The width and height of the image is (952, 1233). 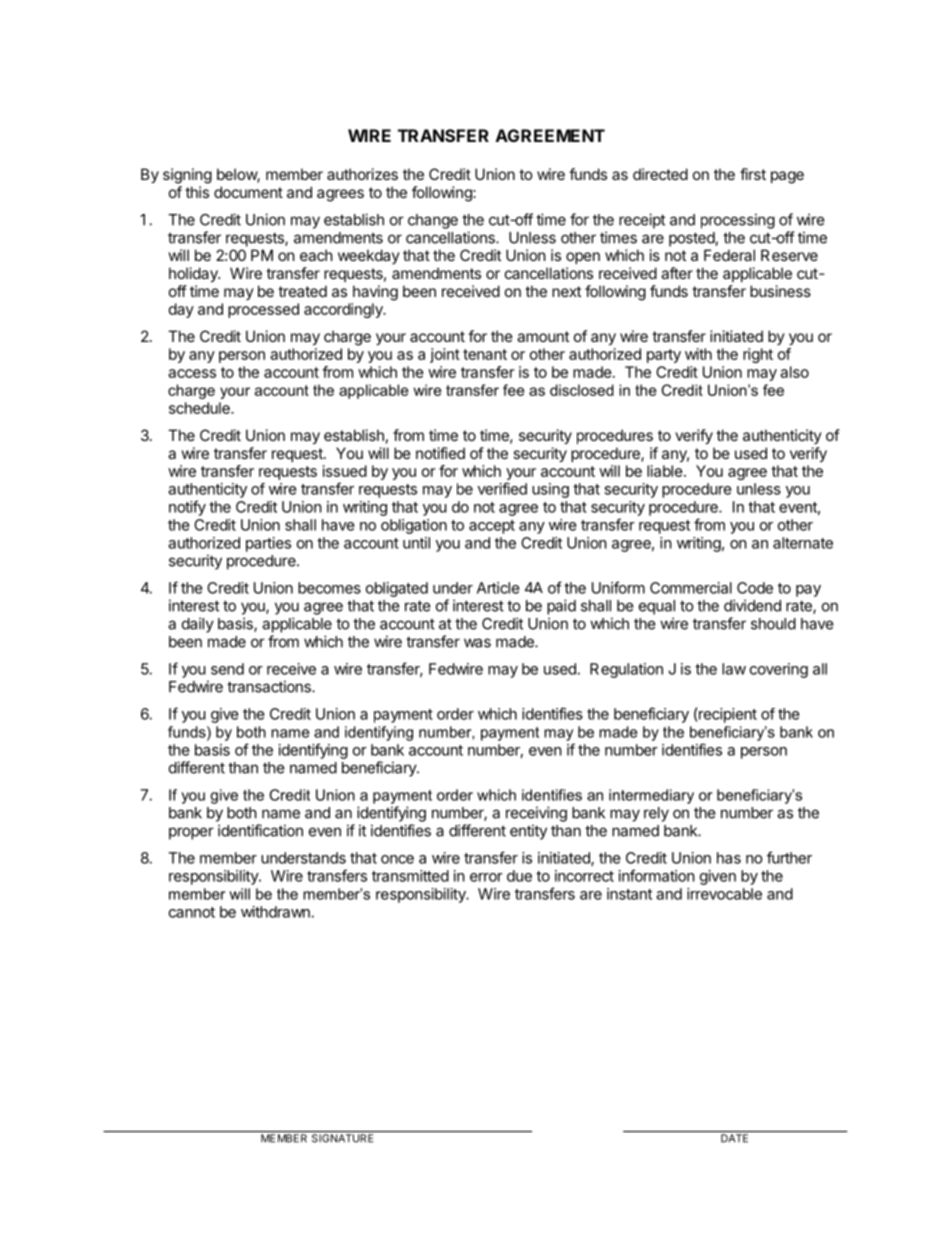 What do you see at coordinates (536, 814) in the image?
I see `receiving` at bounding box center [536, 814].
